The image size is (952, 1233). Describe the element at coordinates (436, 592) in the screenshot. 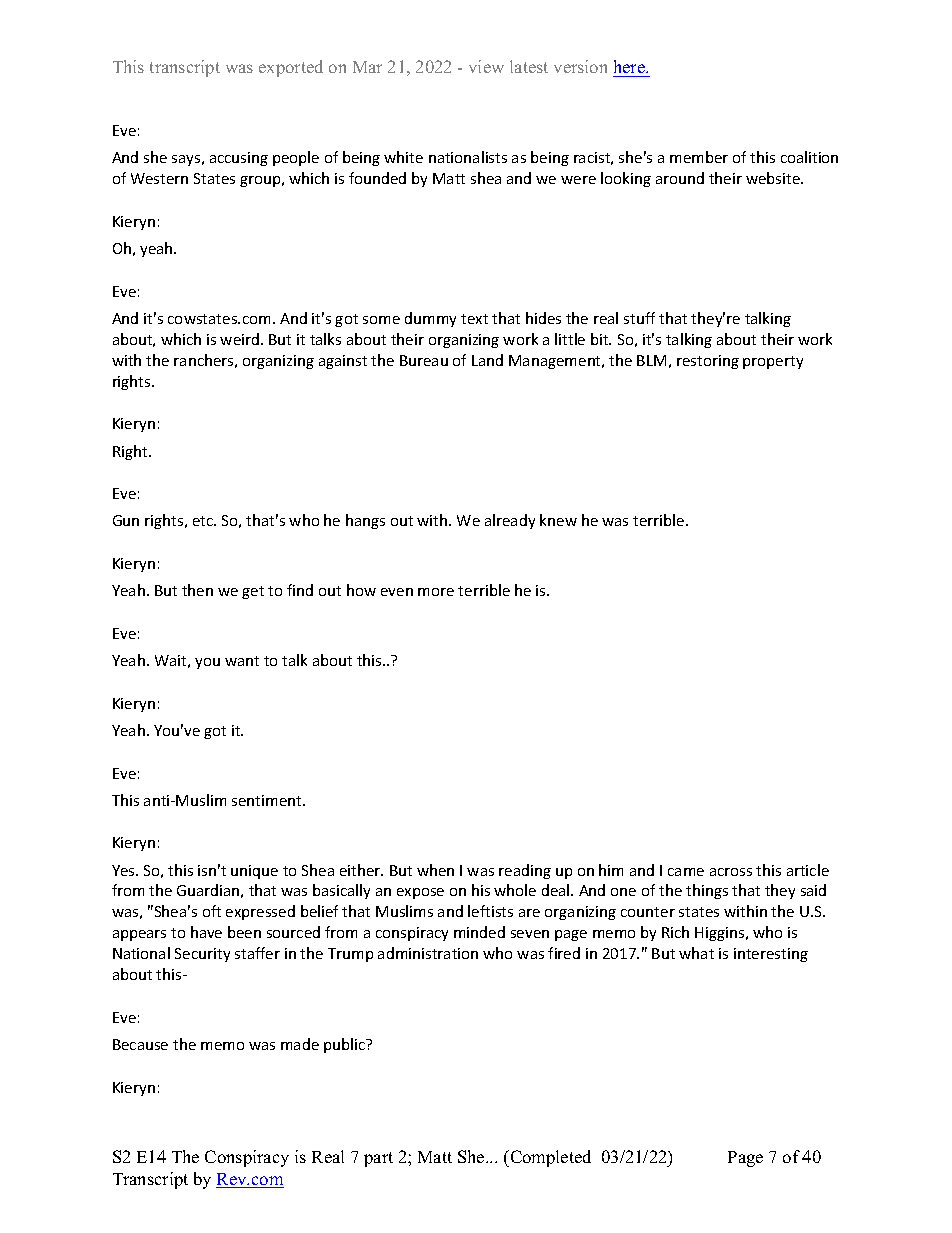

I see `more` at that location.
